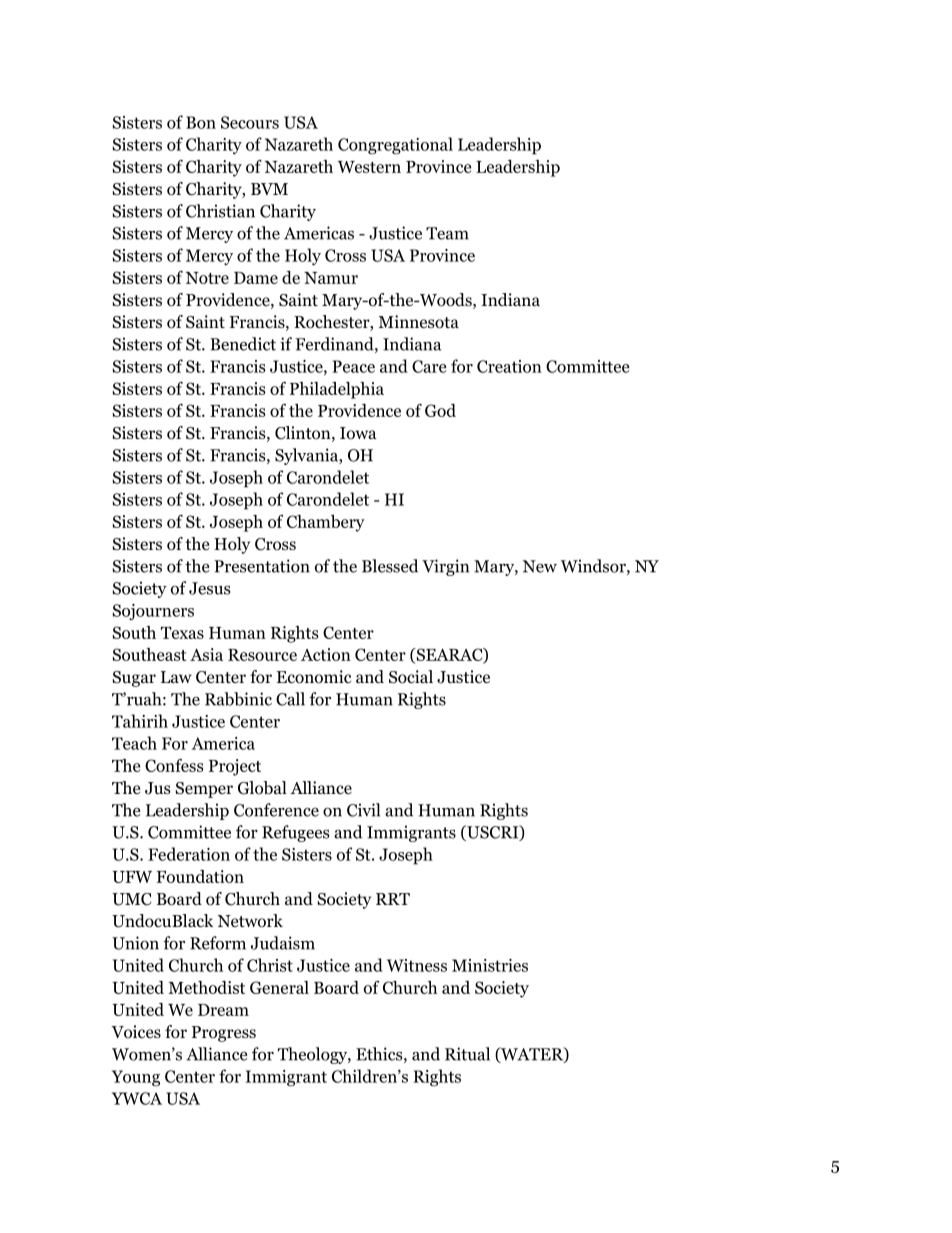  Describe the element at coordinates (447, 233) in the image. I see `Team` at that location.
